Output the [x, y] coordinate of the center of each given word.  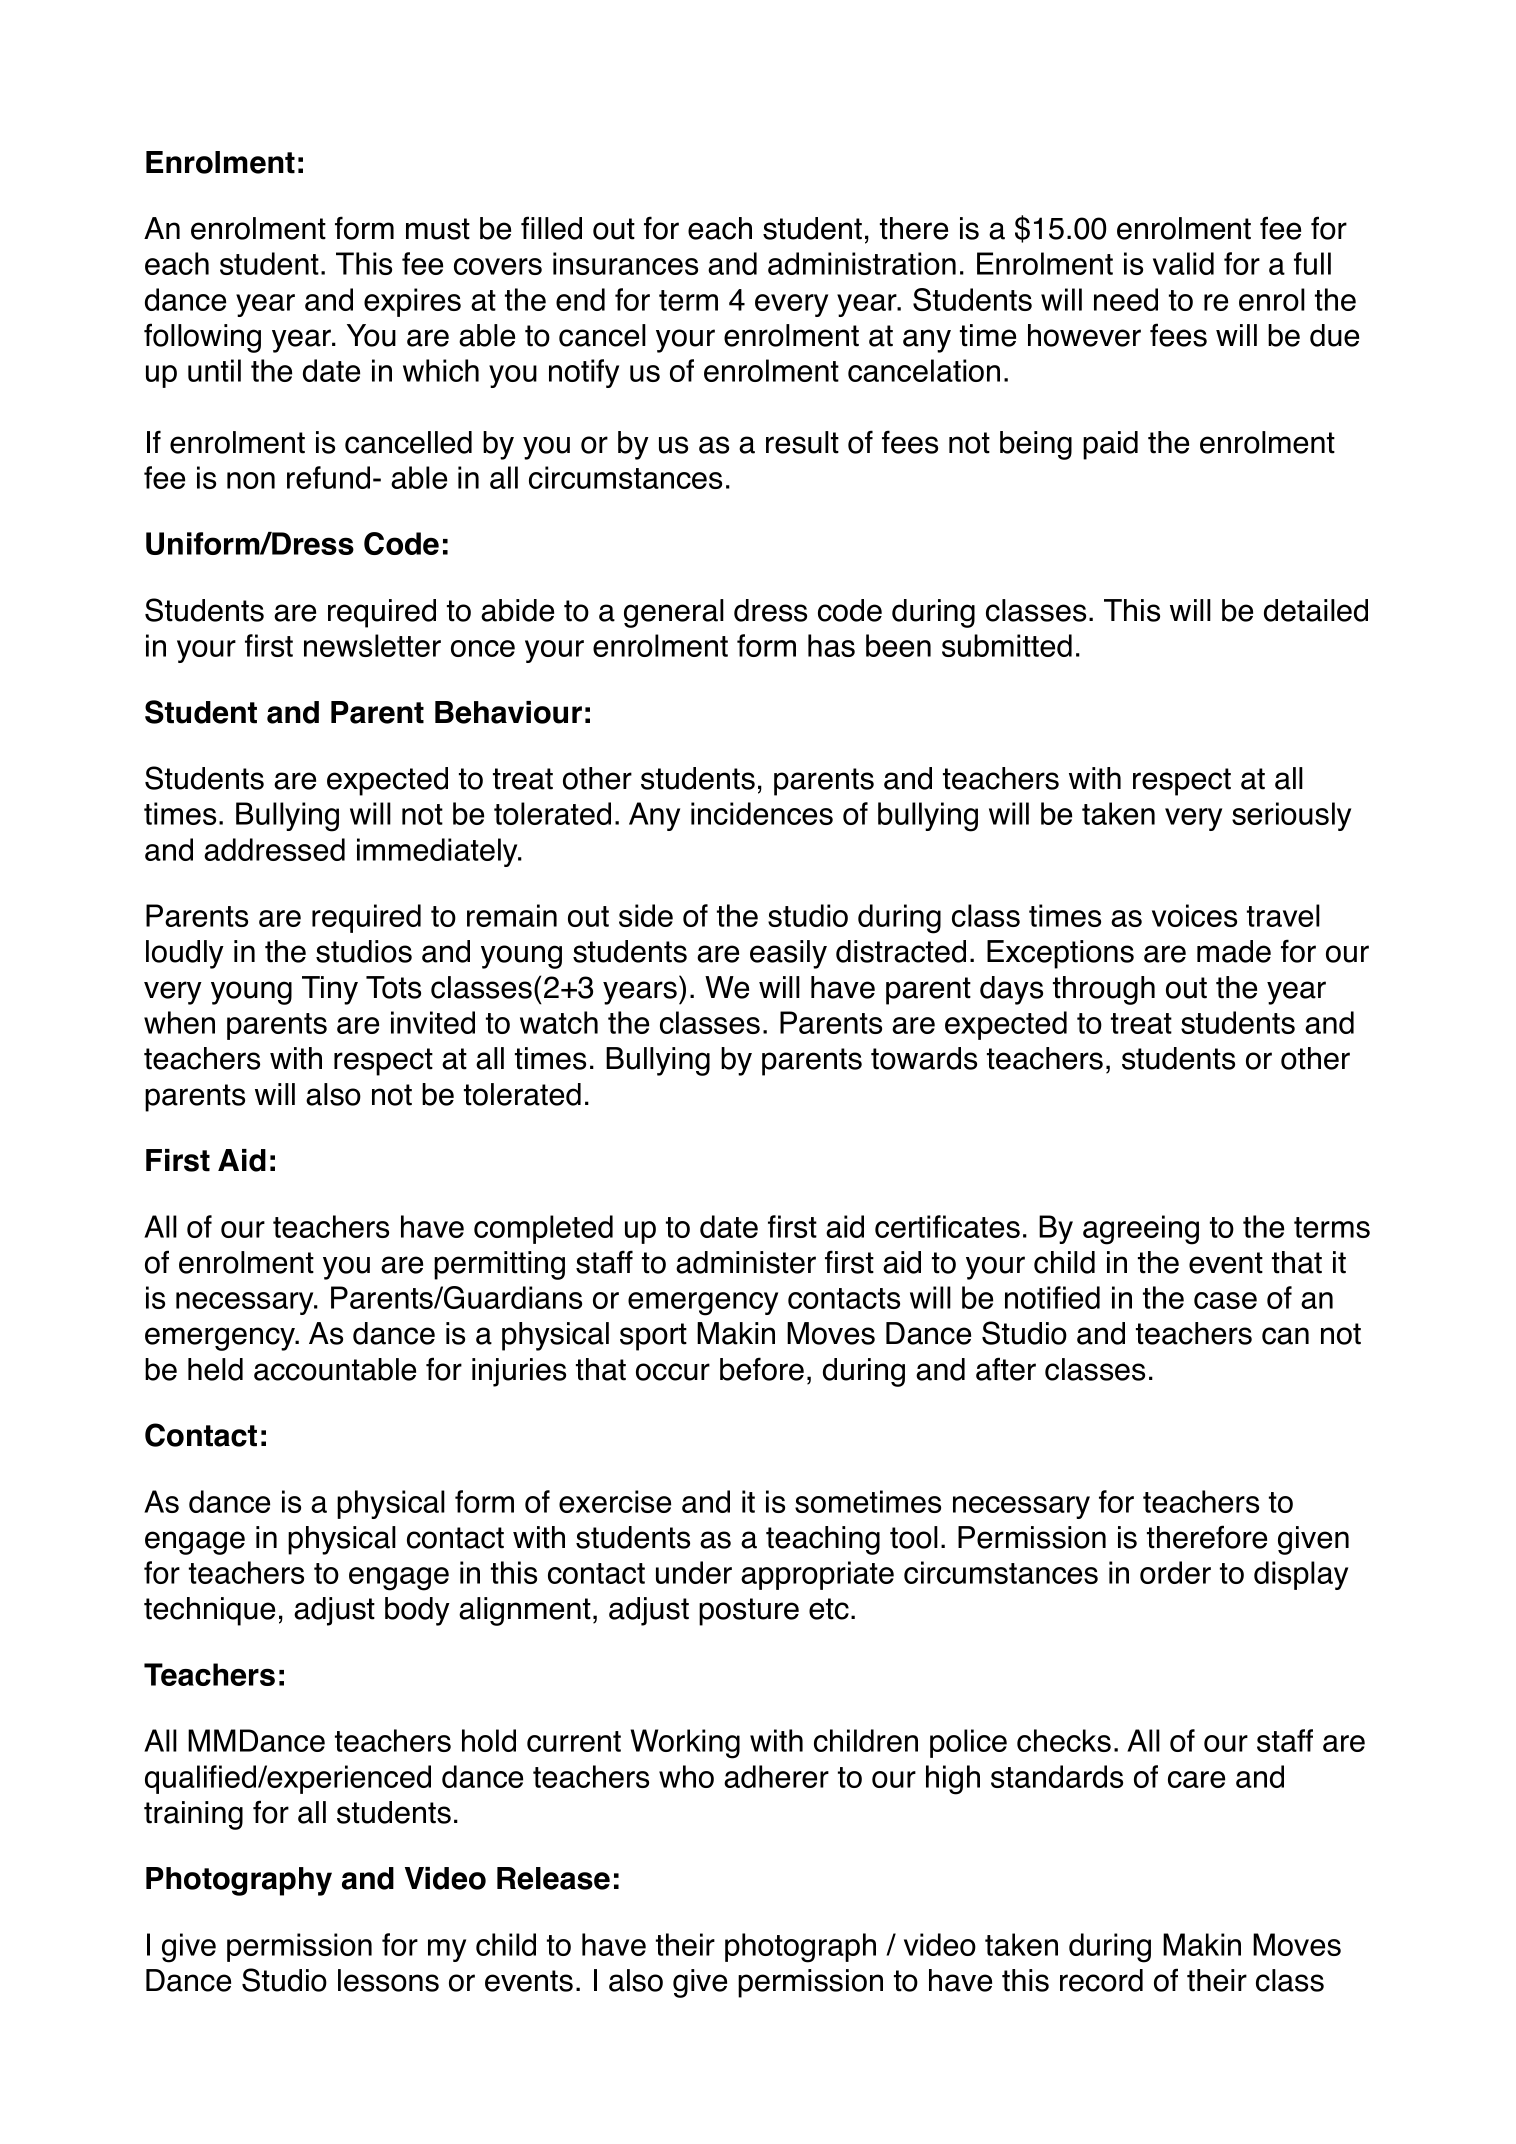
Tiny [330, 990]
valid [1183, 263]
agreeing [1141, 1230]
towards [924, 1058]
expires [412, 302]
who [686, 1776]
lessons [388, 1980]
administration [862, 263]
